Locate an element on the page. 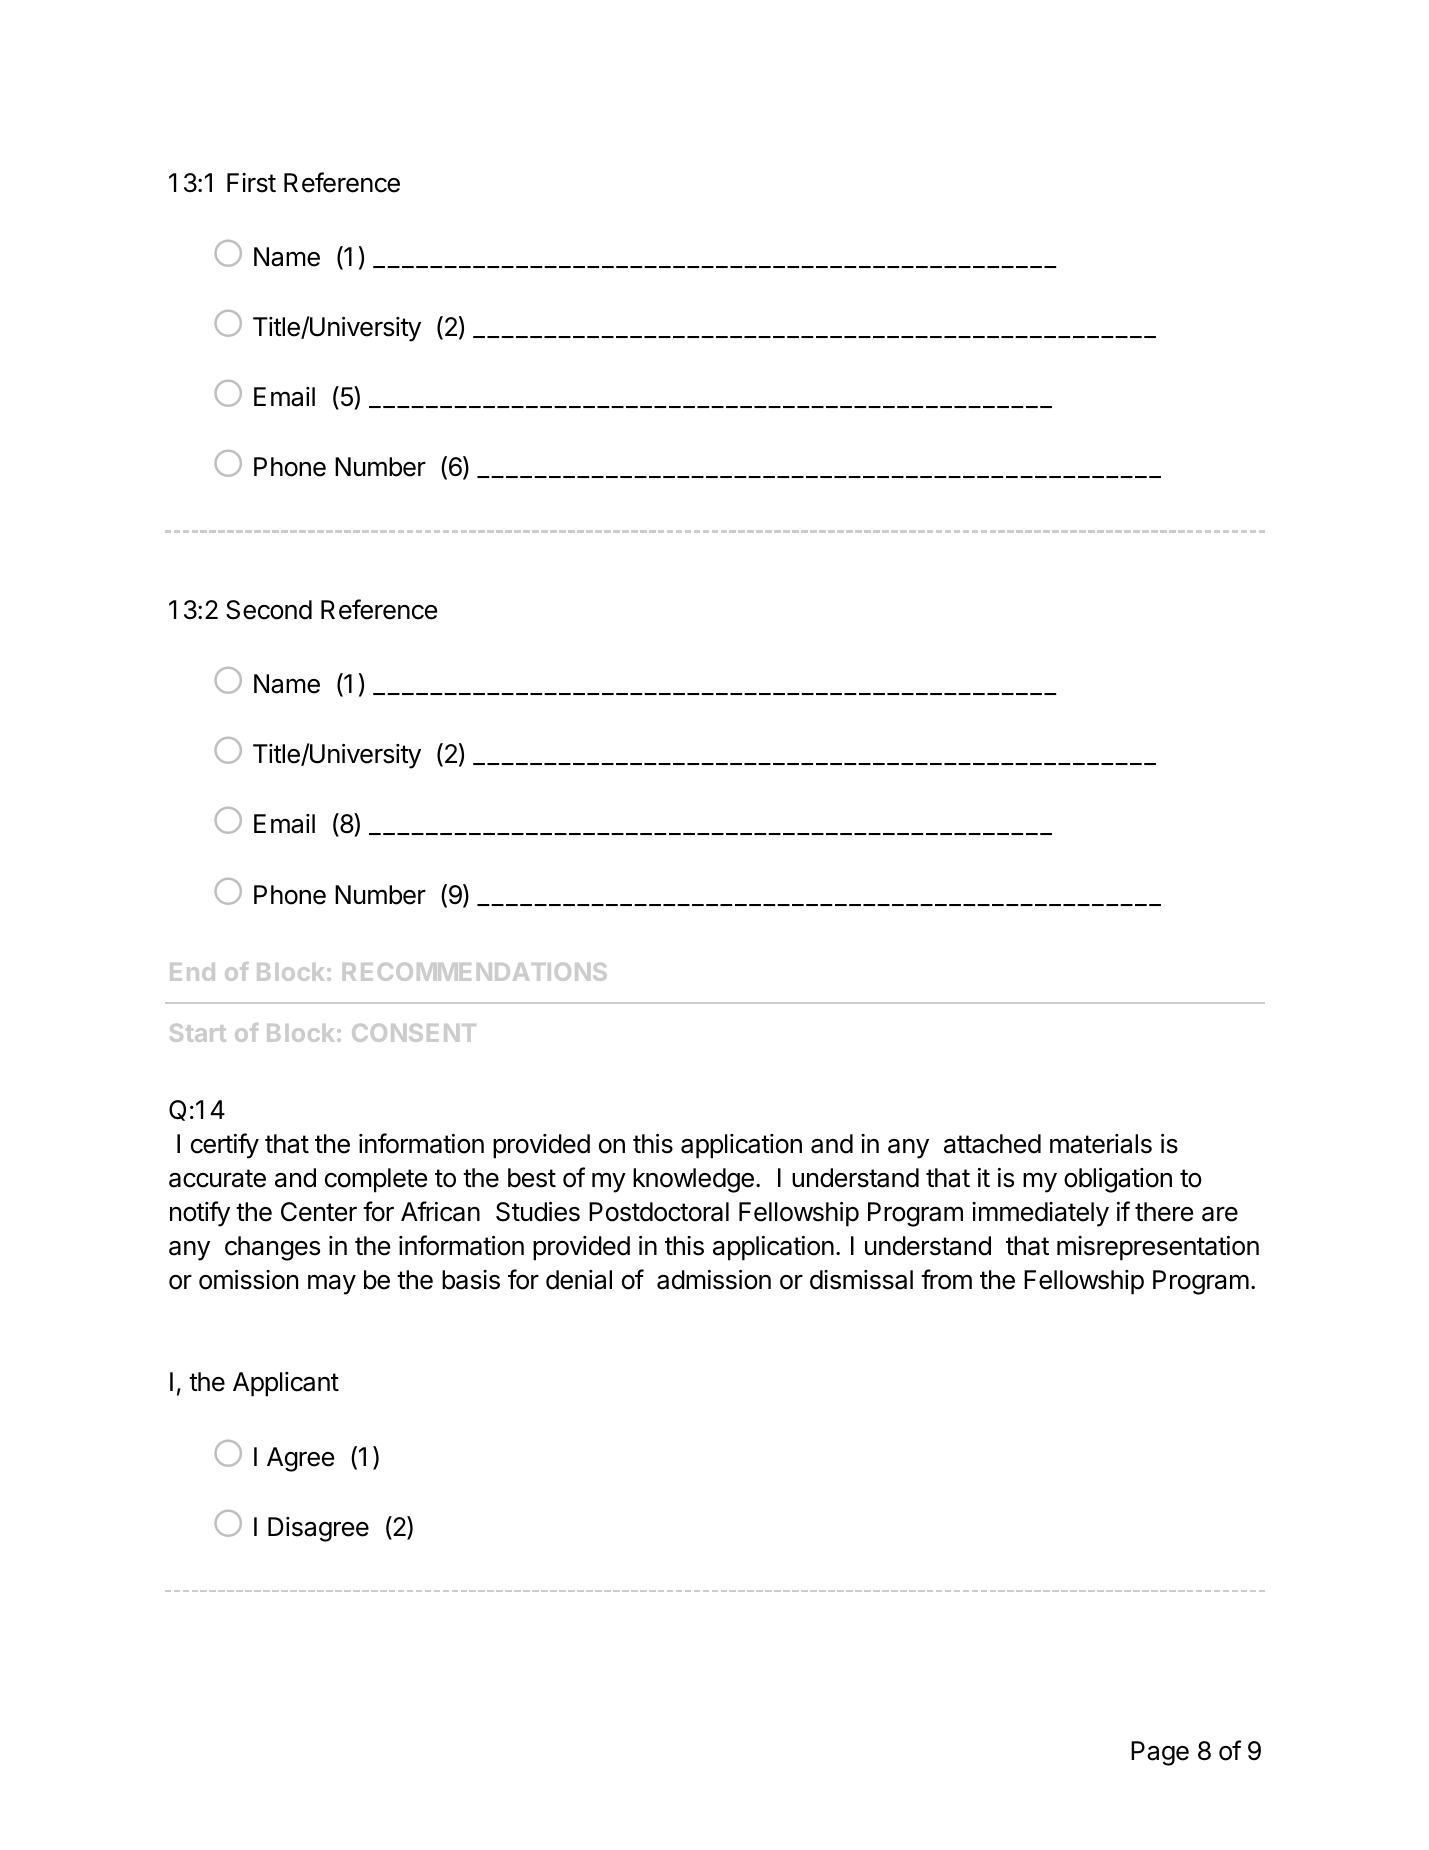  RECOMMENDATIONS is located at coordinates (475, 972).
